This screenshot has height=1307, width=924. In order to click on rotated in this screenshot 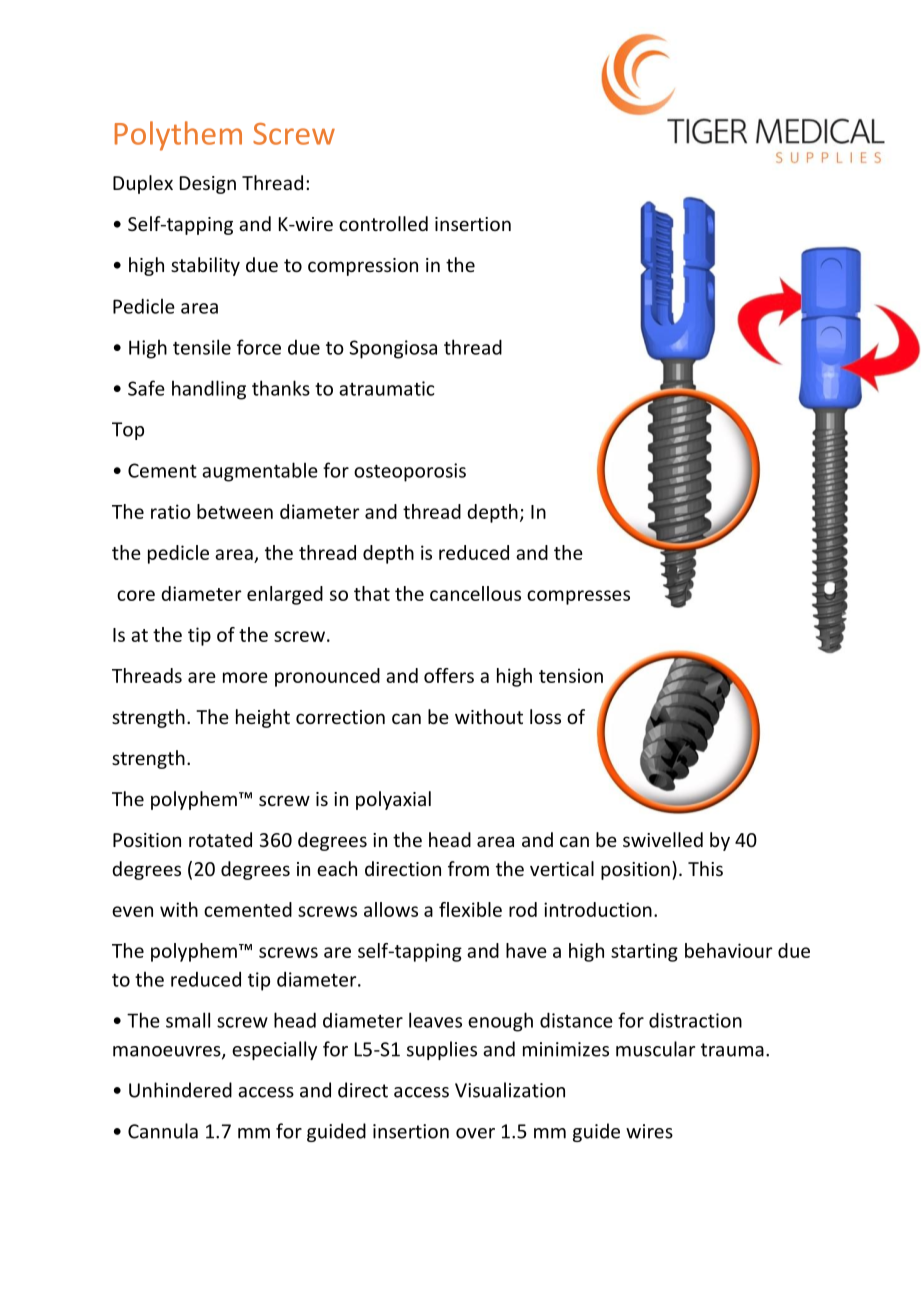, I will do `click(220, 839)`.
